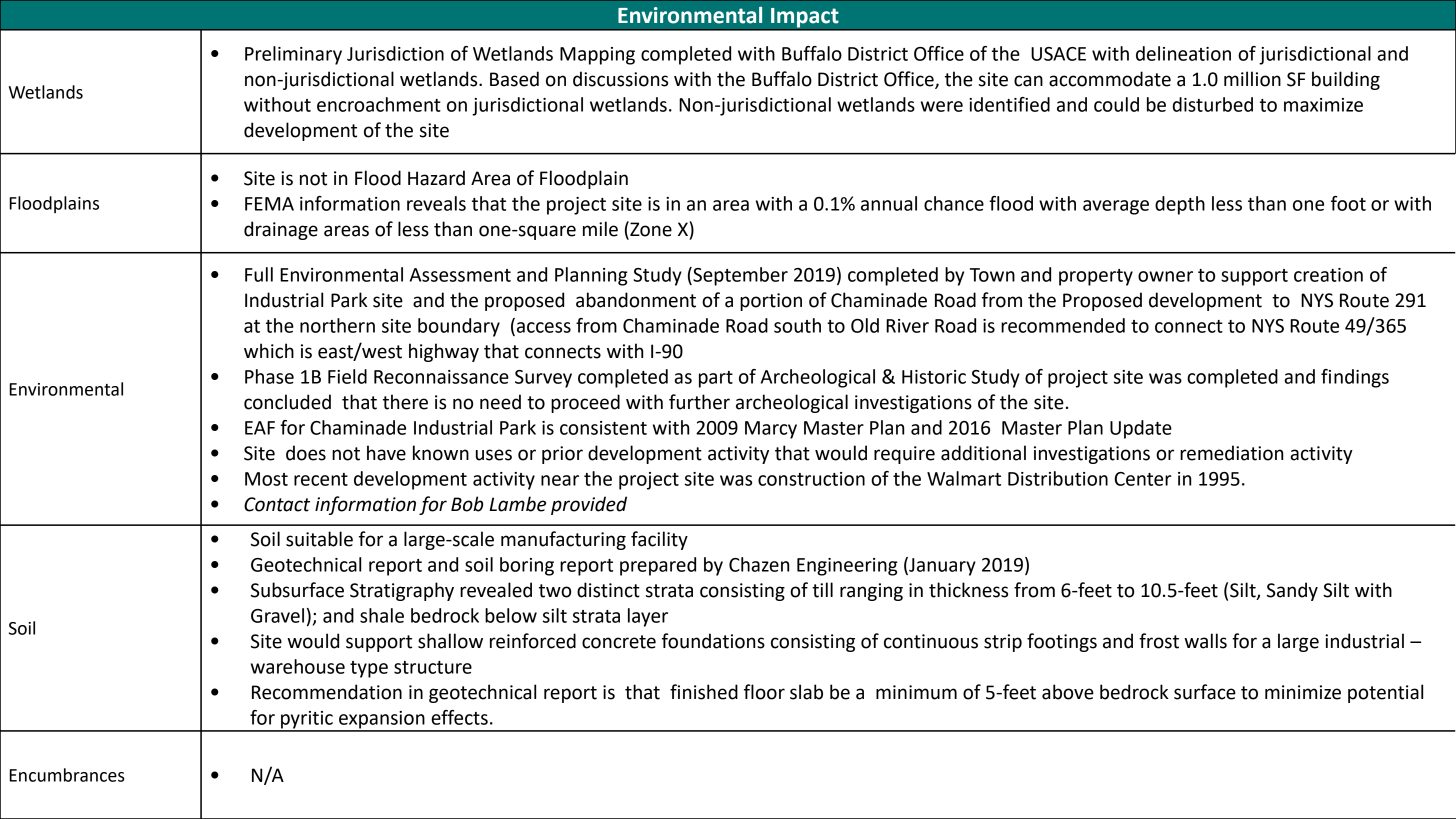 This image has height=819, width=1456. Describe the element at coordinates (704, 692) in the image. I see `finished` at that location.
